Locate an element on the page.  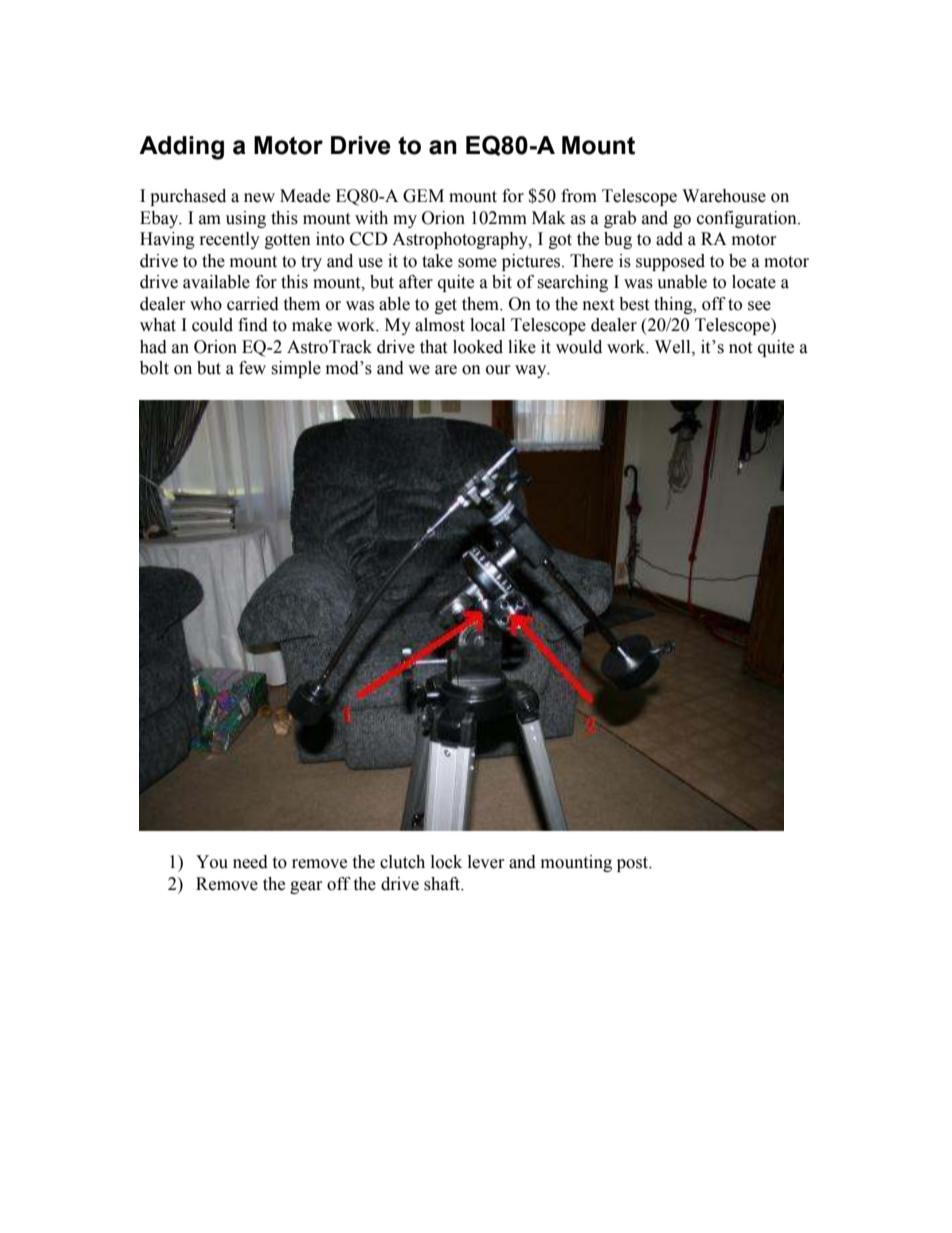
GEM is located at coordinates (423, 196).
